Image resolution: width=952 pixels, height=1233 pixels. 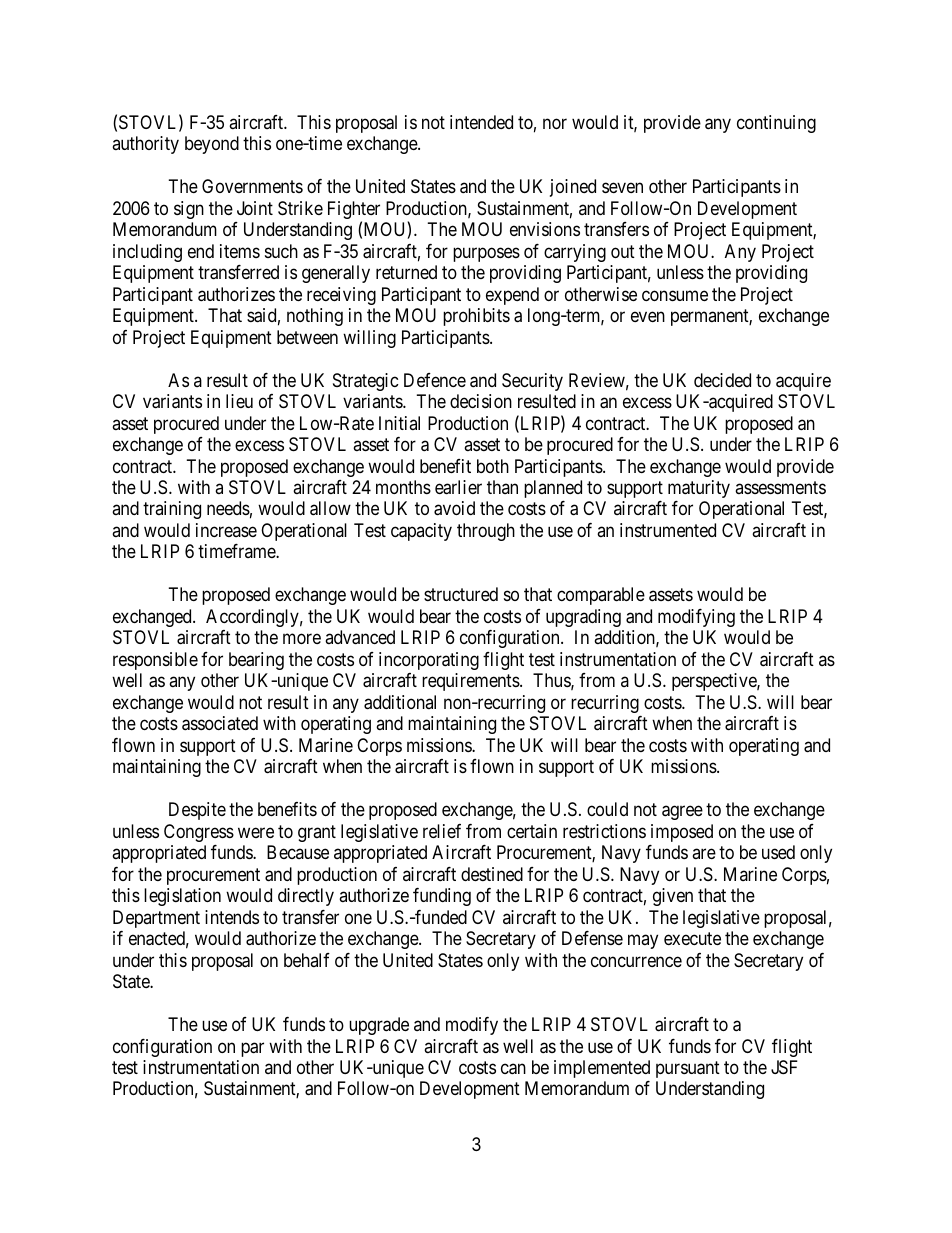 I want to click on behalf, so click(x=307, y=960).
